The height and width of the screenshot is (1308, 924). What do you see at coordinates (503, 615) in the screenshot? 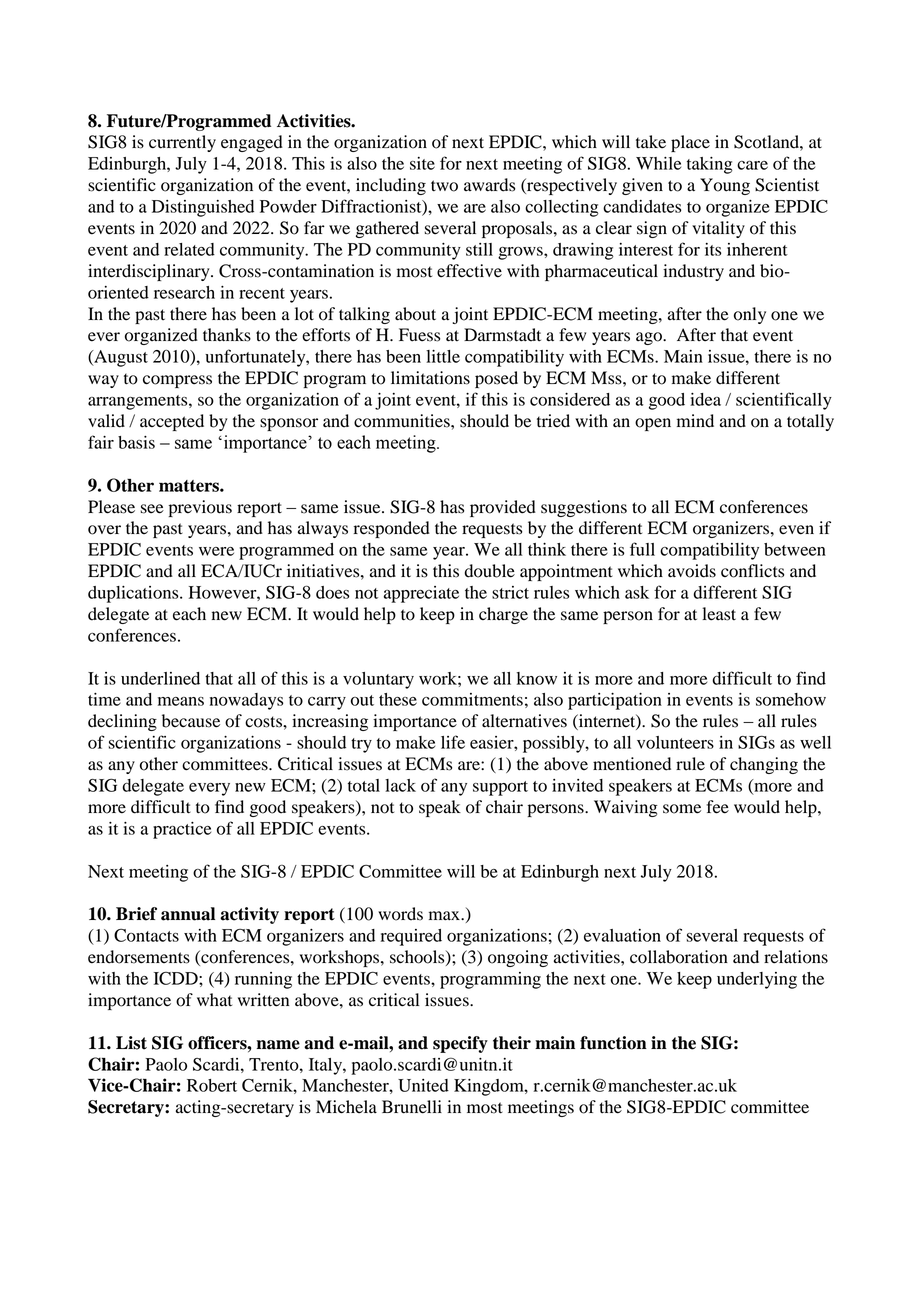
I see `charge` at bounding box center [503, 615].
